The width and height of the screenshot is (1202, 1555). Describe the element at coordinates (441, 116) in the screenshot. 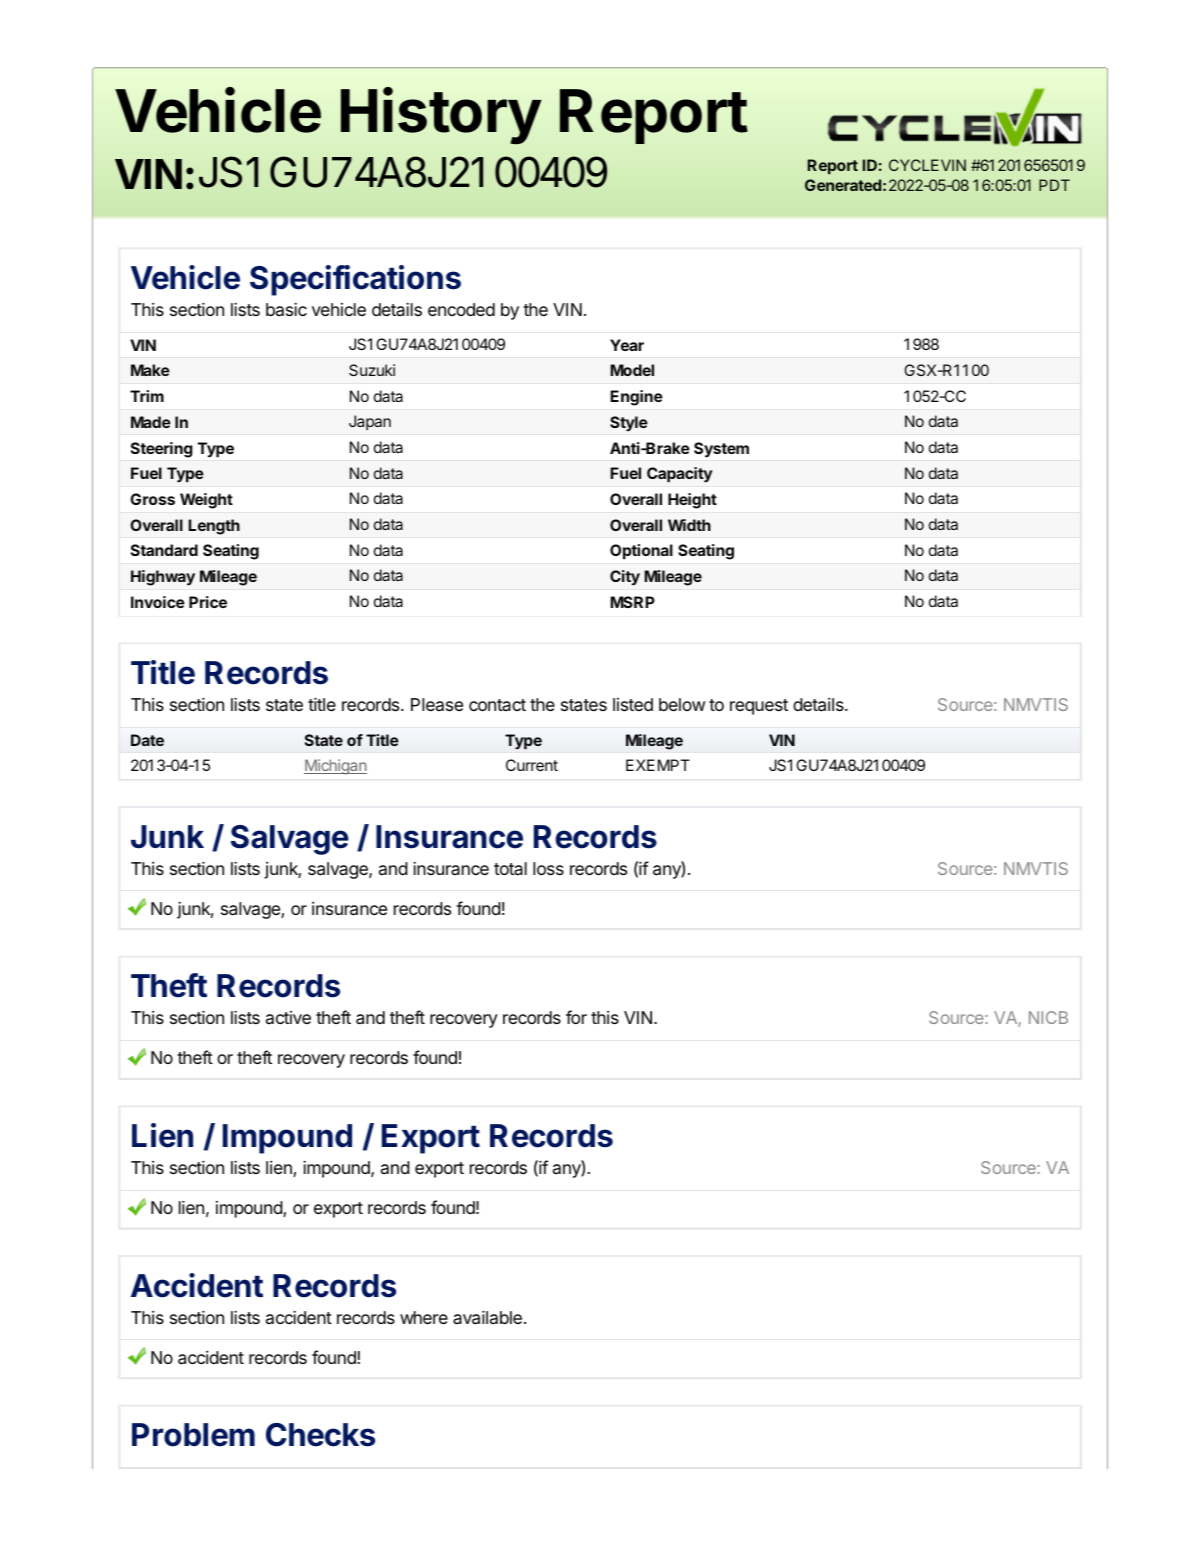

I see `History` at that location.
